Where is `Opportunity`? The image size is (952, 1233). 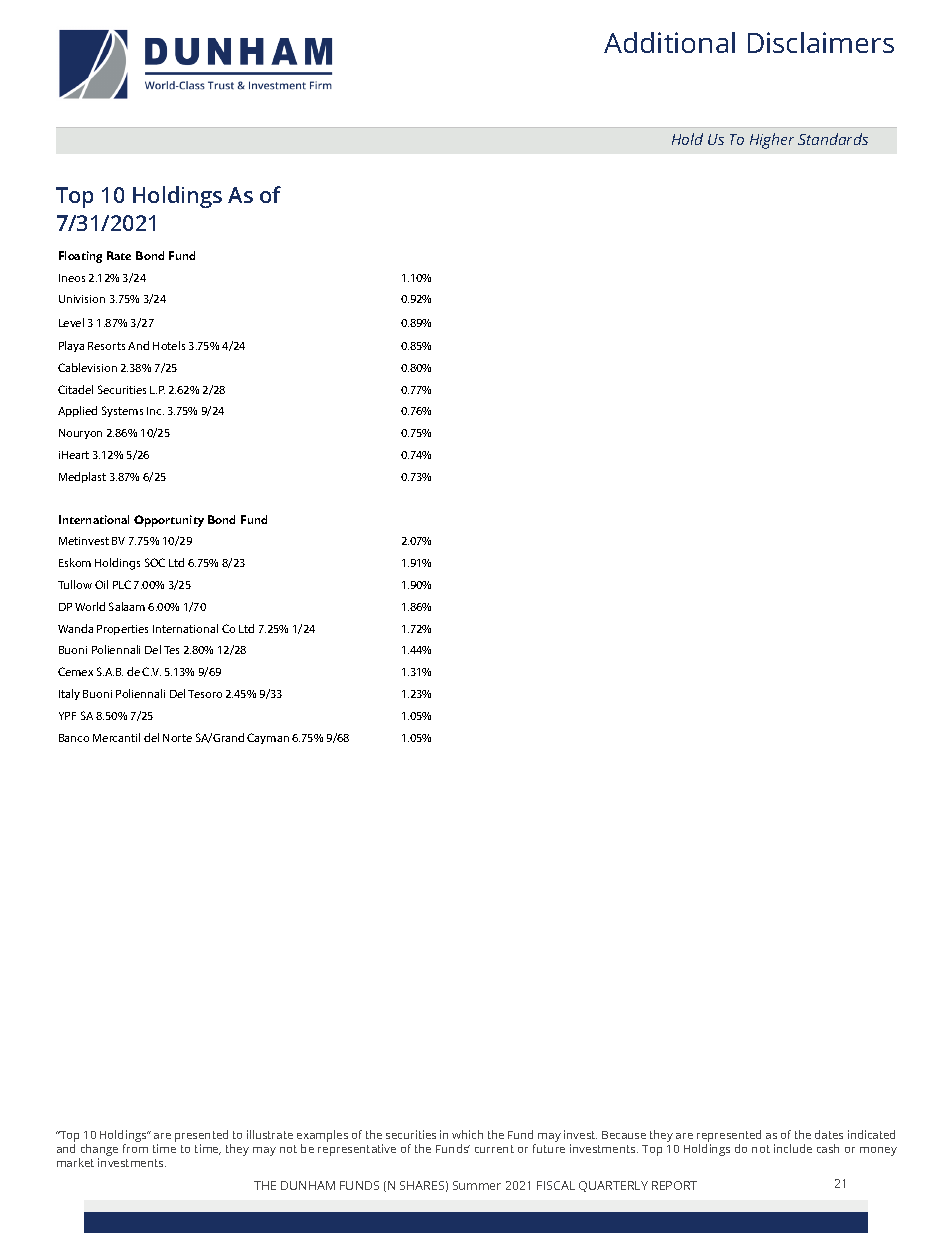 Opportunity is located at coordinates (169, 521).
